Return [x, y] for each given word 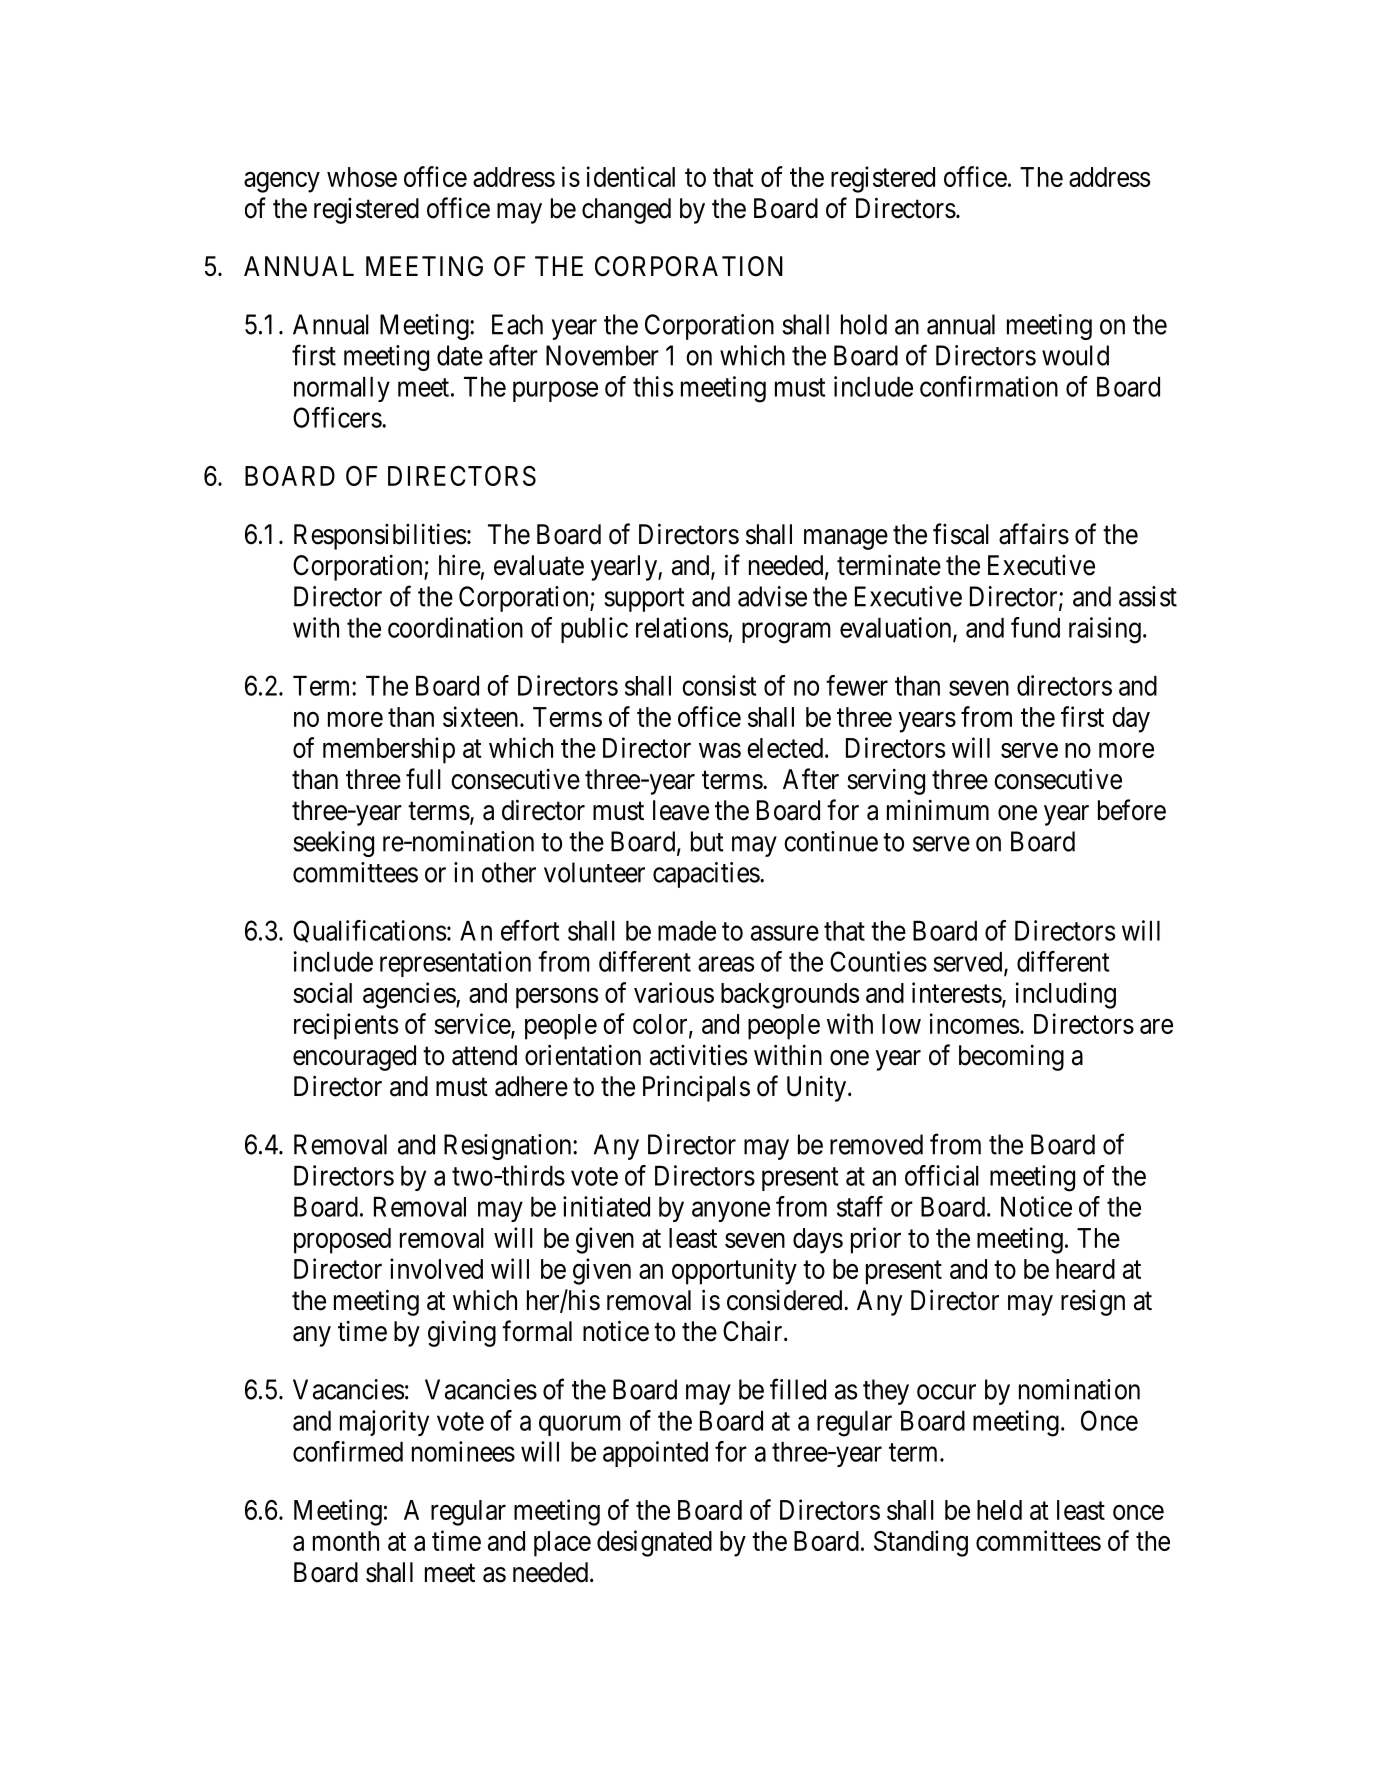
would [1075, 355]
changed [626, 211]
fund [1035, 627]
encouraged [354, 1058]
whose [362, 177]
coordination [455, 627]
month [346, 1541]
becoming [1011, 1058]
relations [682, 627]
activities [698, 1055]
